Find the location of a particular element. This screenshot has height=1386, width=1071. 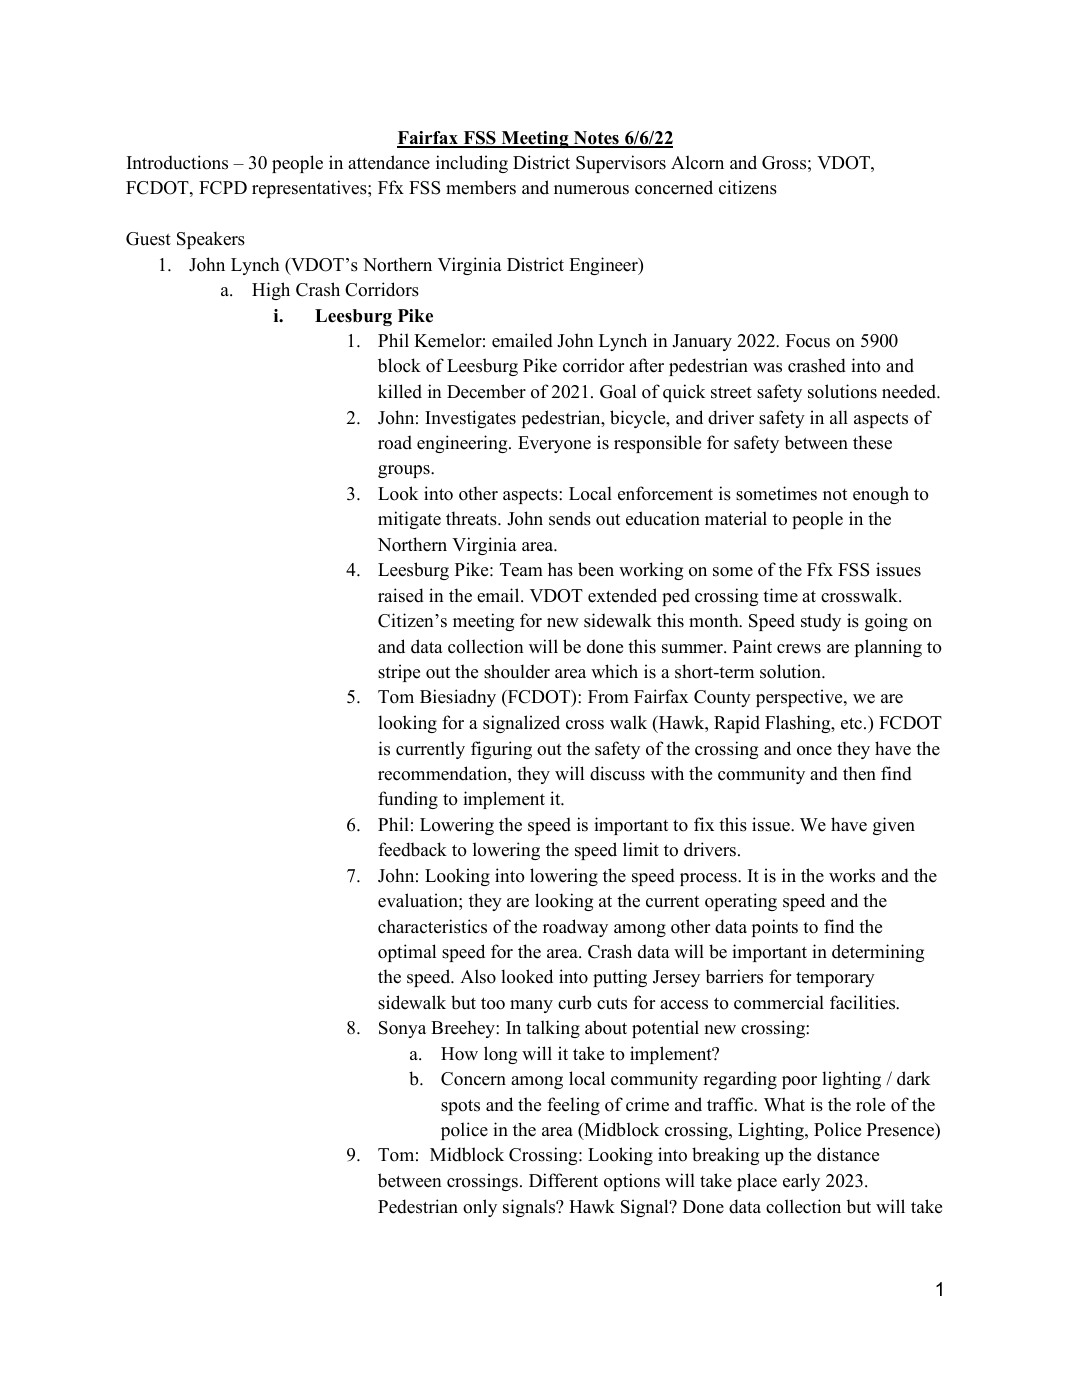

Introductions is located at coordinates (177, 162).
